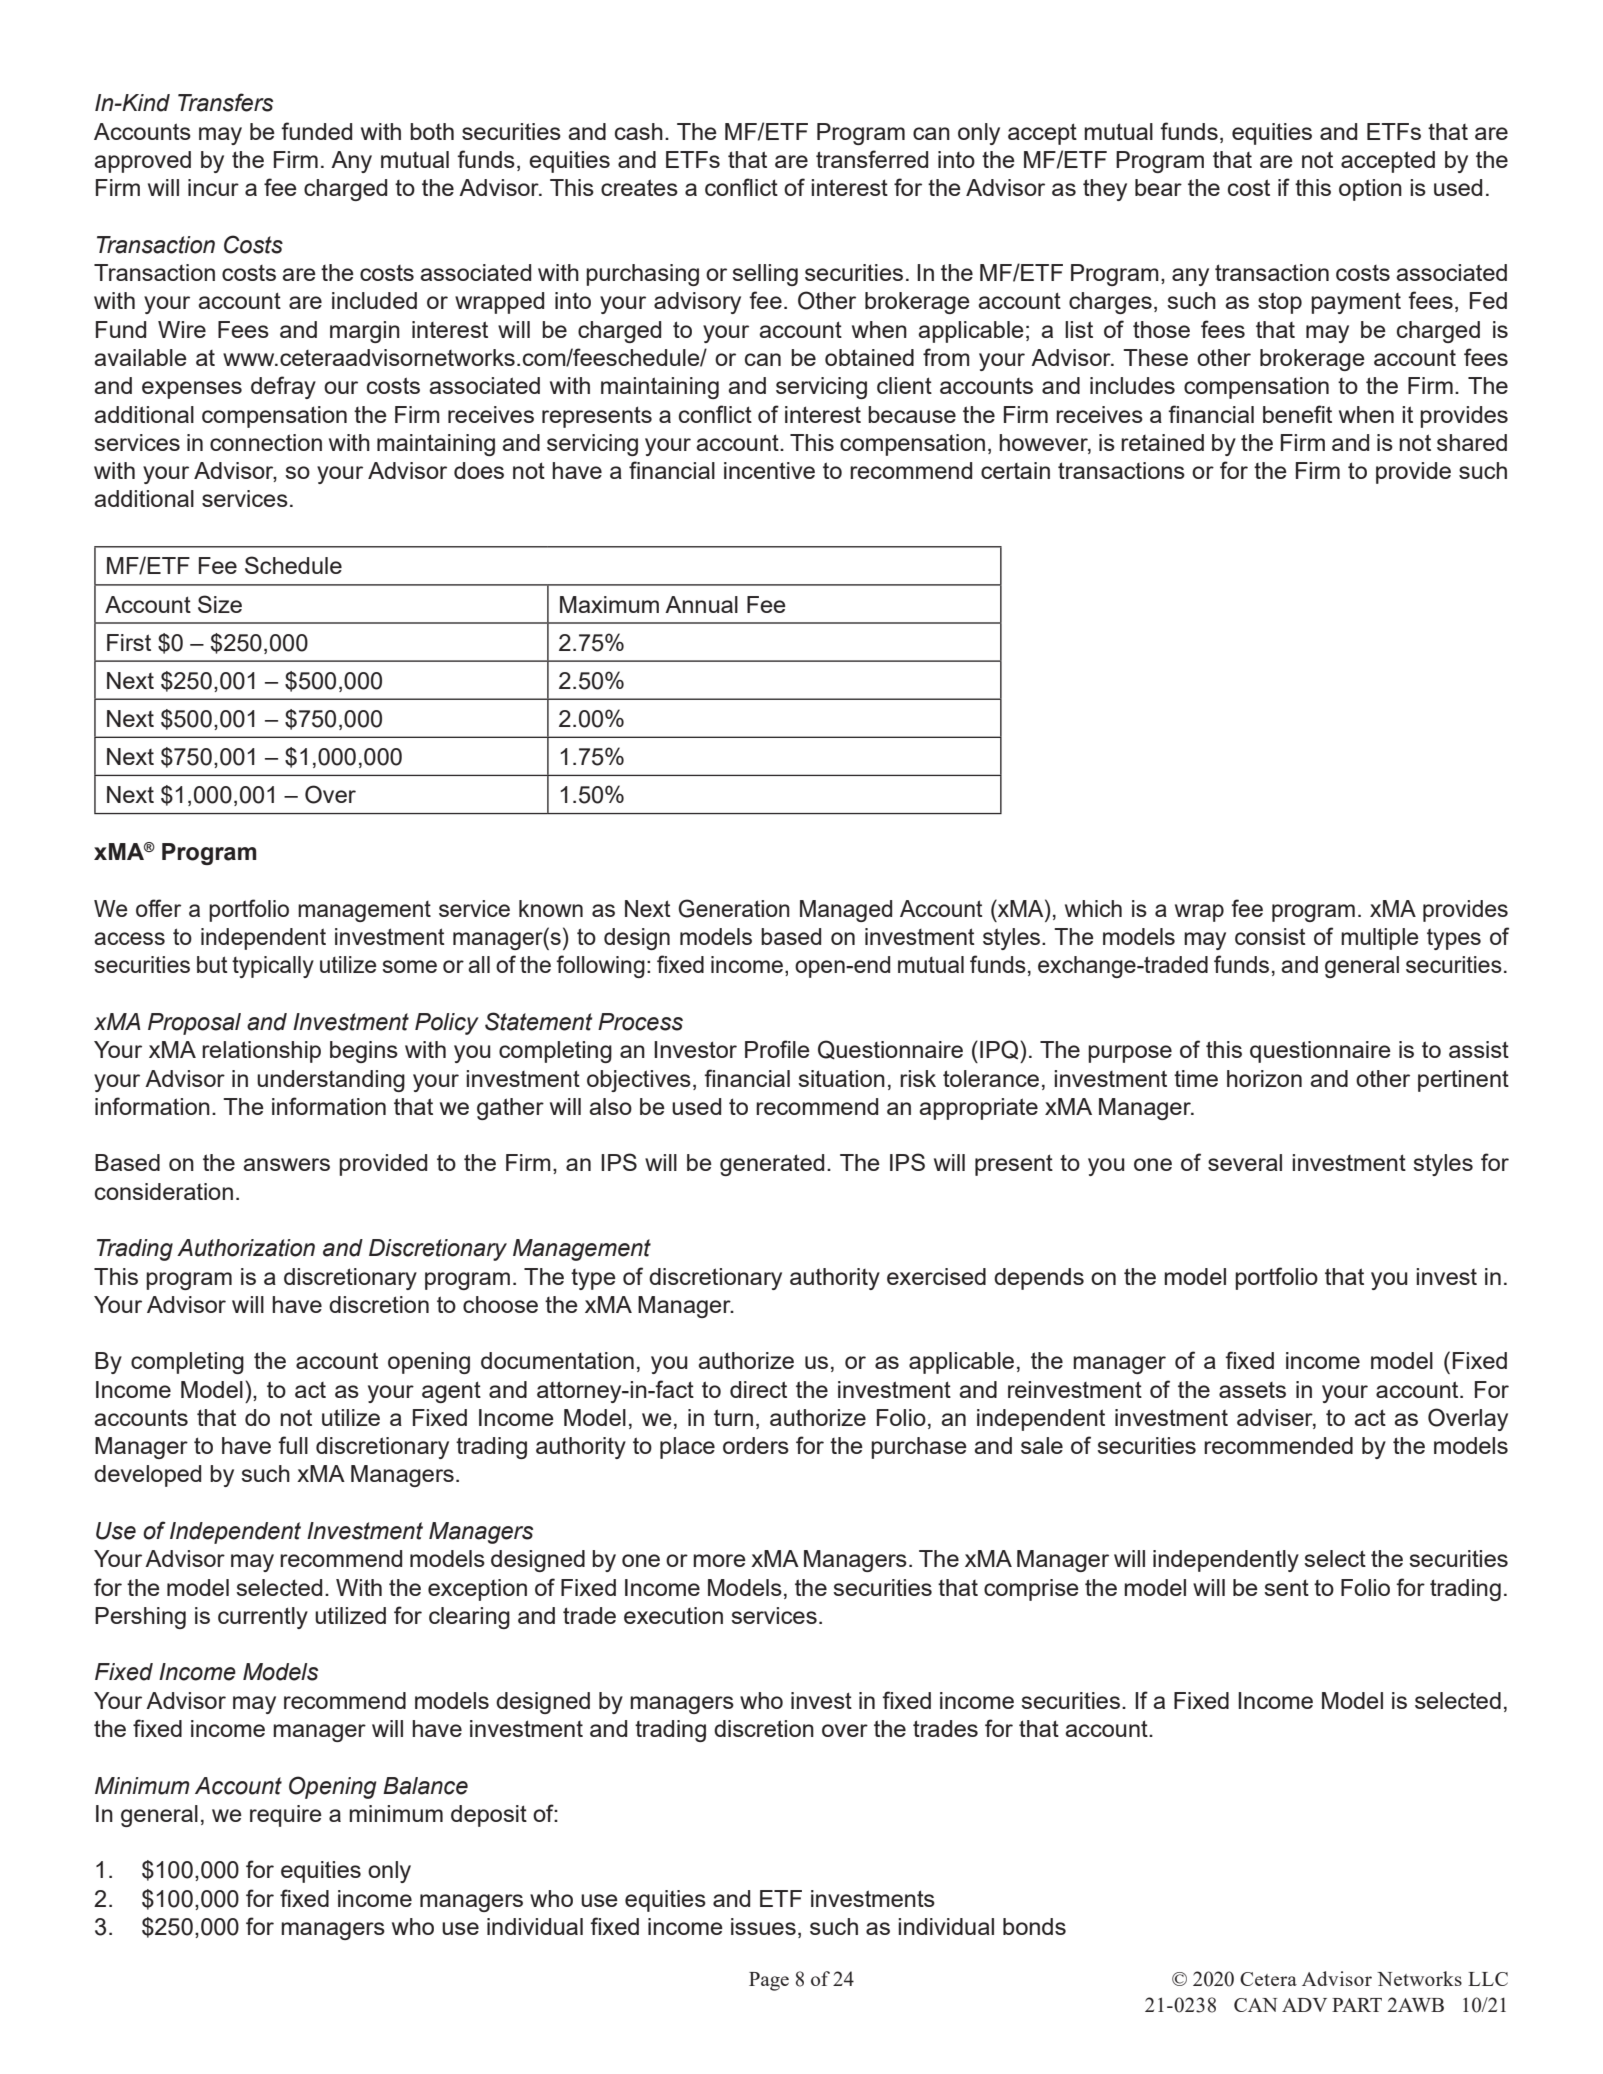 The image size is (1603, 2074). What do you see at coordinates (1370, 190) in the image?
I see `option` at bounding box center [1370, 190].
